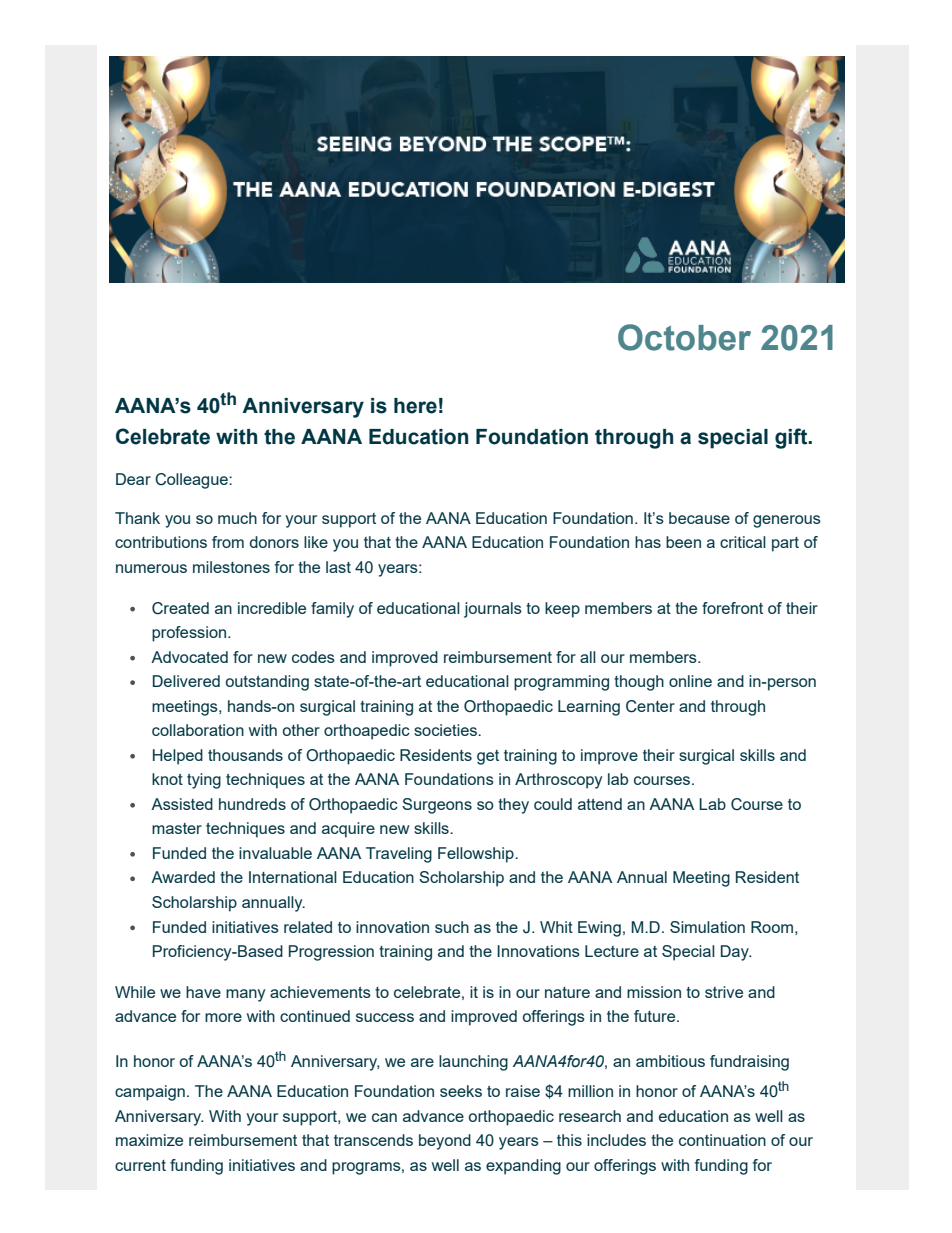 The image size is (952, 1233). What do you see at coordinates (415, 406) in the page?
I see `here` at bounding box center [415, 406].
